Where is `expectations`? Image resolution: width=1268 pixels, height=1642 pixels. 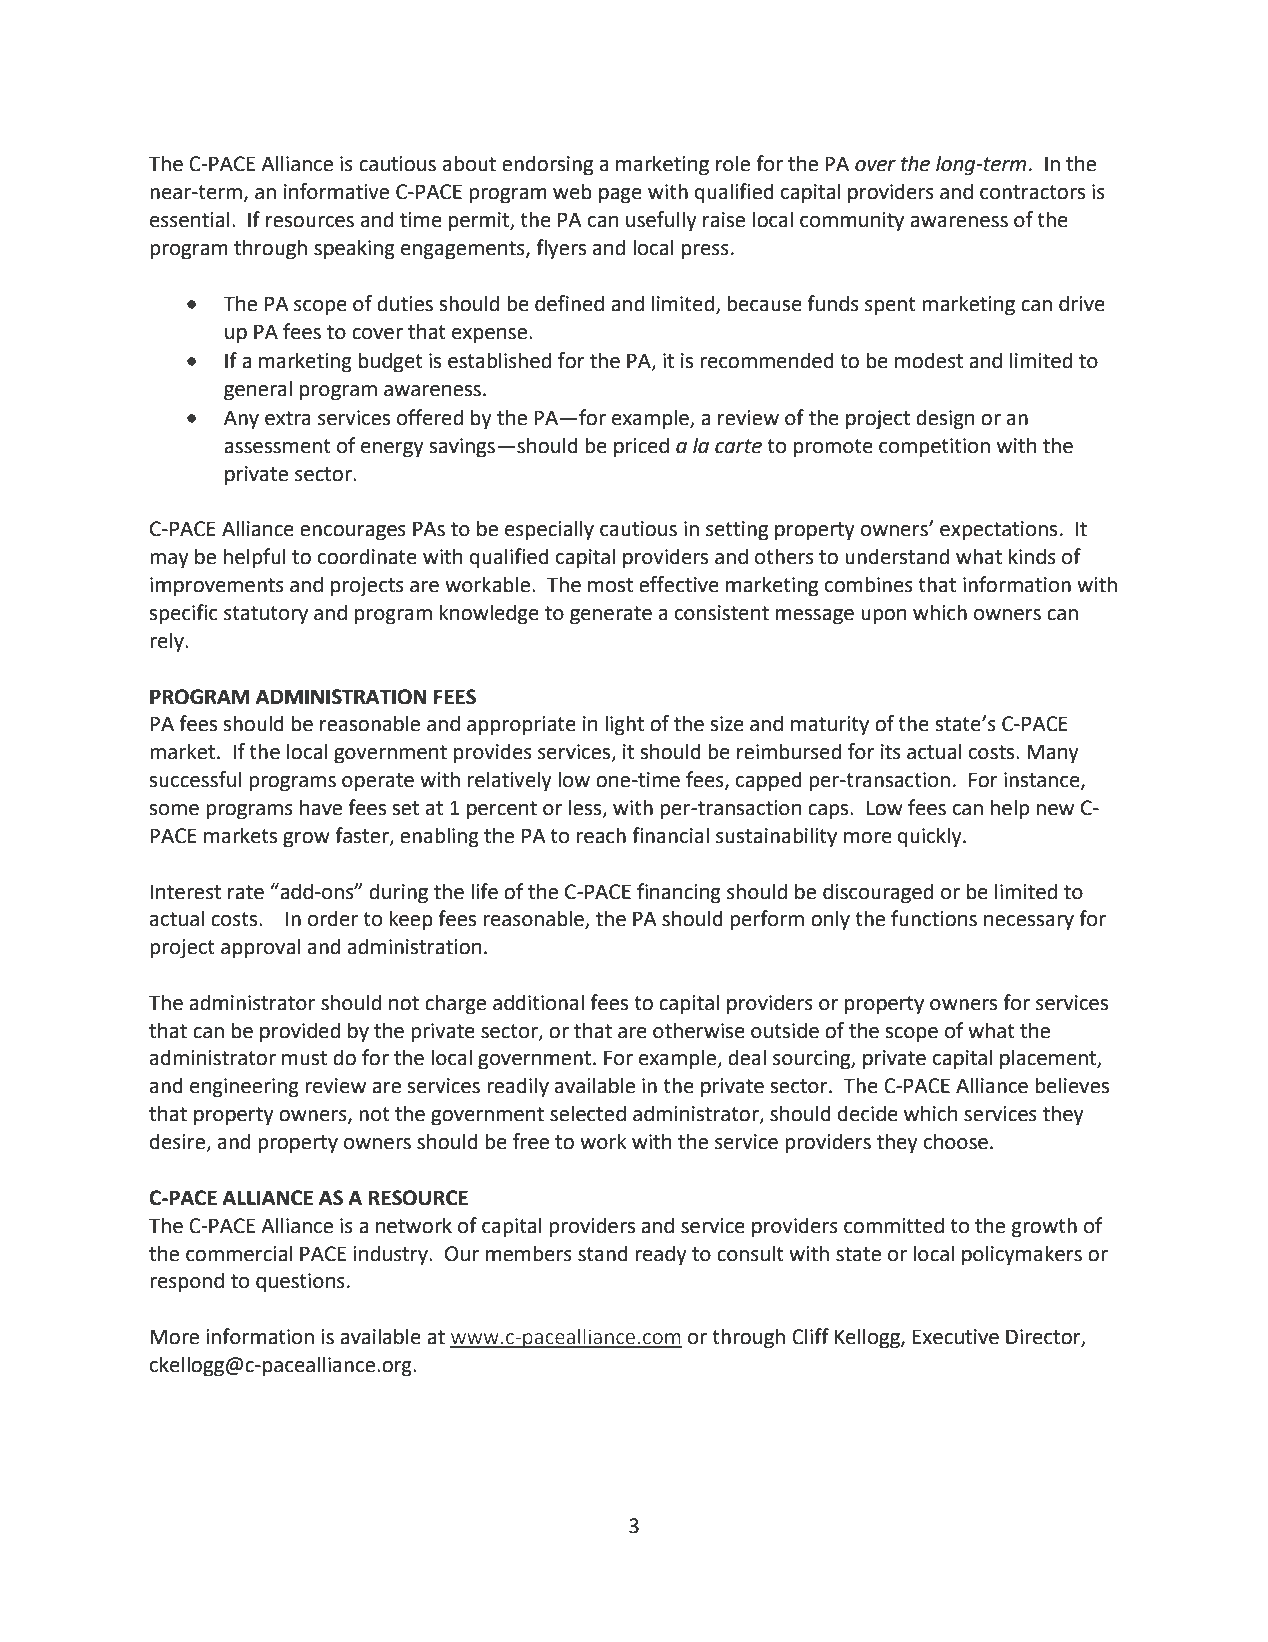
expectations is located at coordinates (998, 531).
